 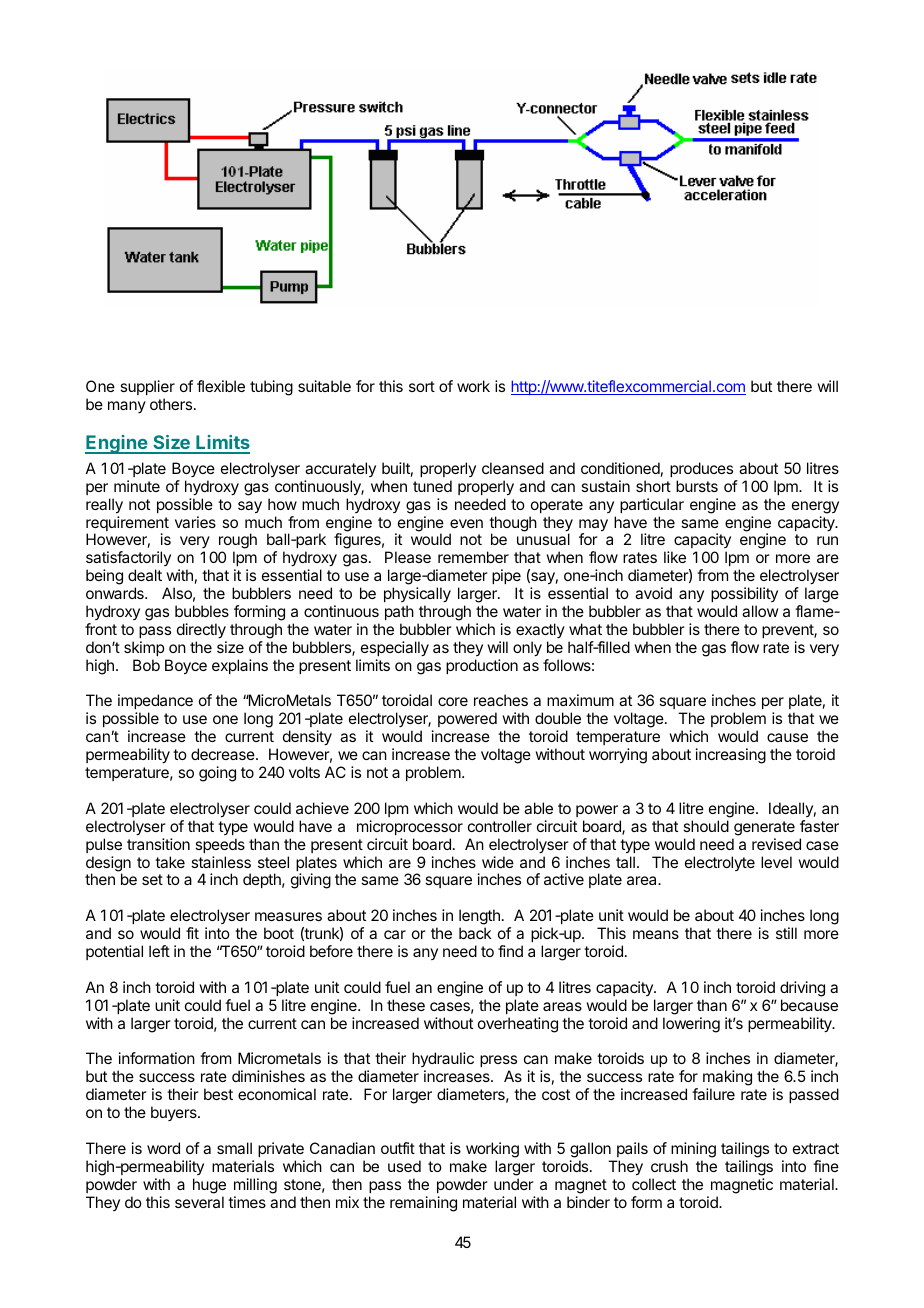 I want to click on sort, so click(x=422, y=386).
